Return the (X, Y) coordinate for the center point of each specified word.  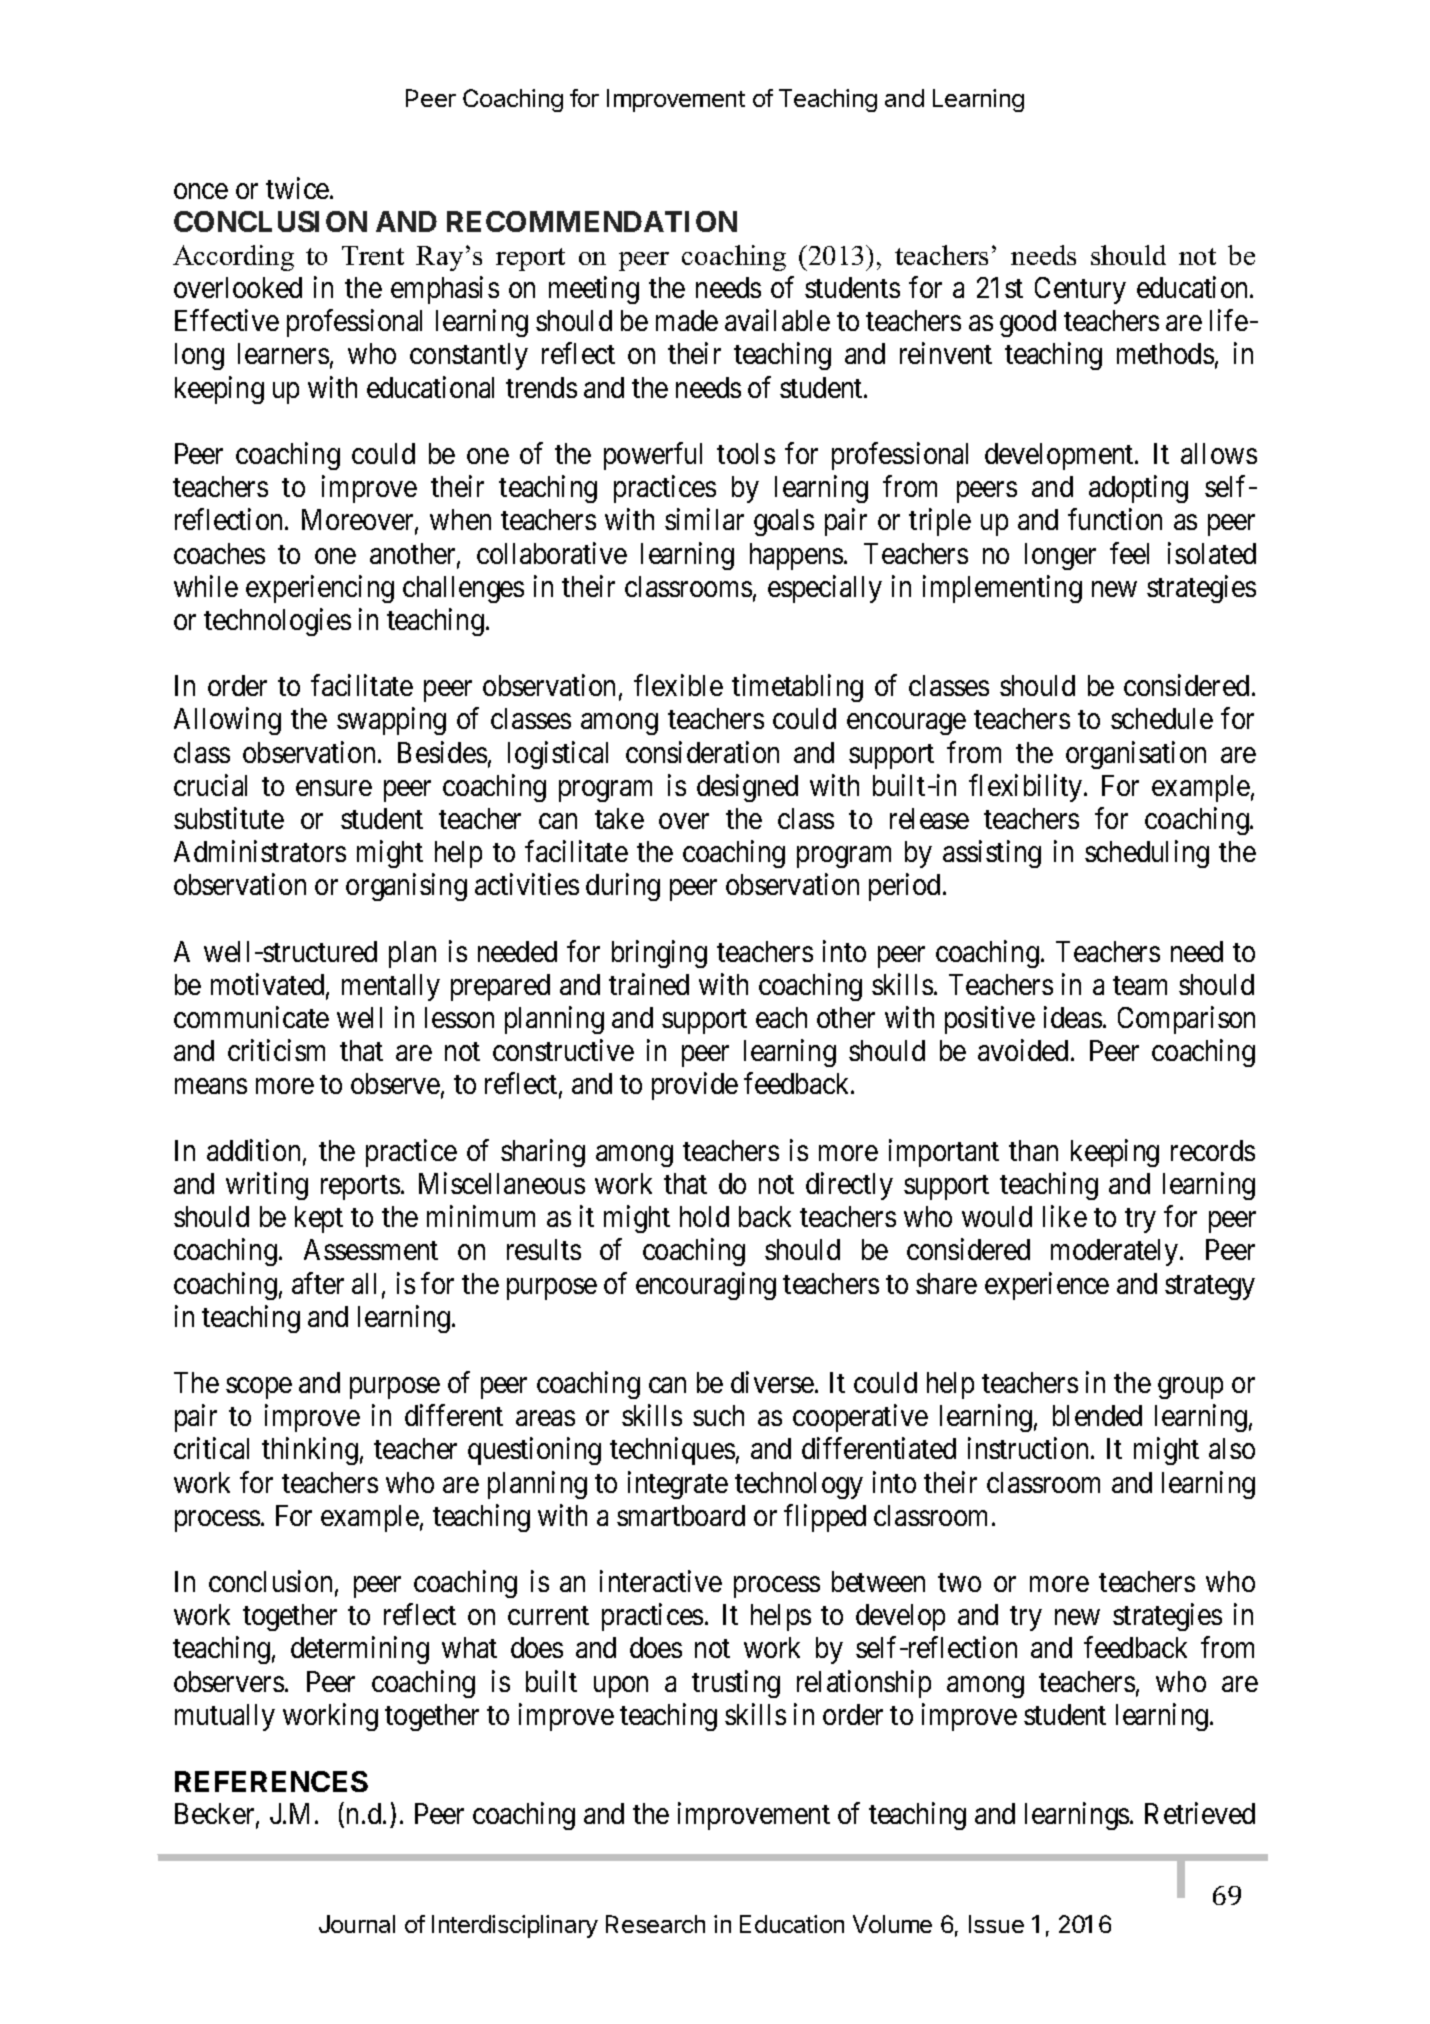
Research (655, 1924)
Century (1080, 290)
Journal (357, 1924)
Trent (373, 255)
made (687, 320)
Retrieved (1200, 1813)
